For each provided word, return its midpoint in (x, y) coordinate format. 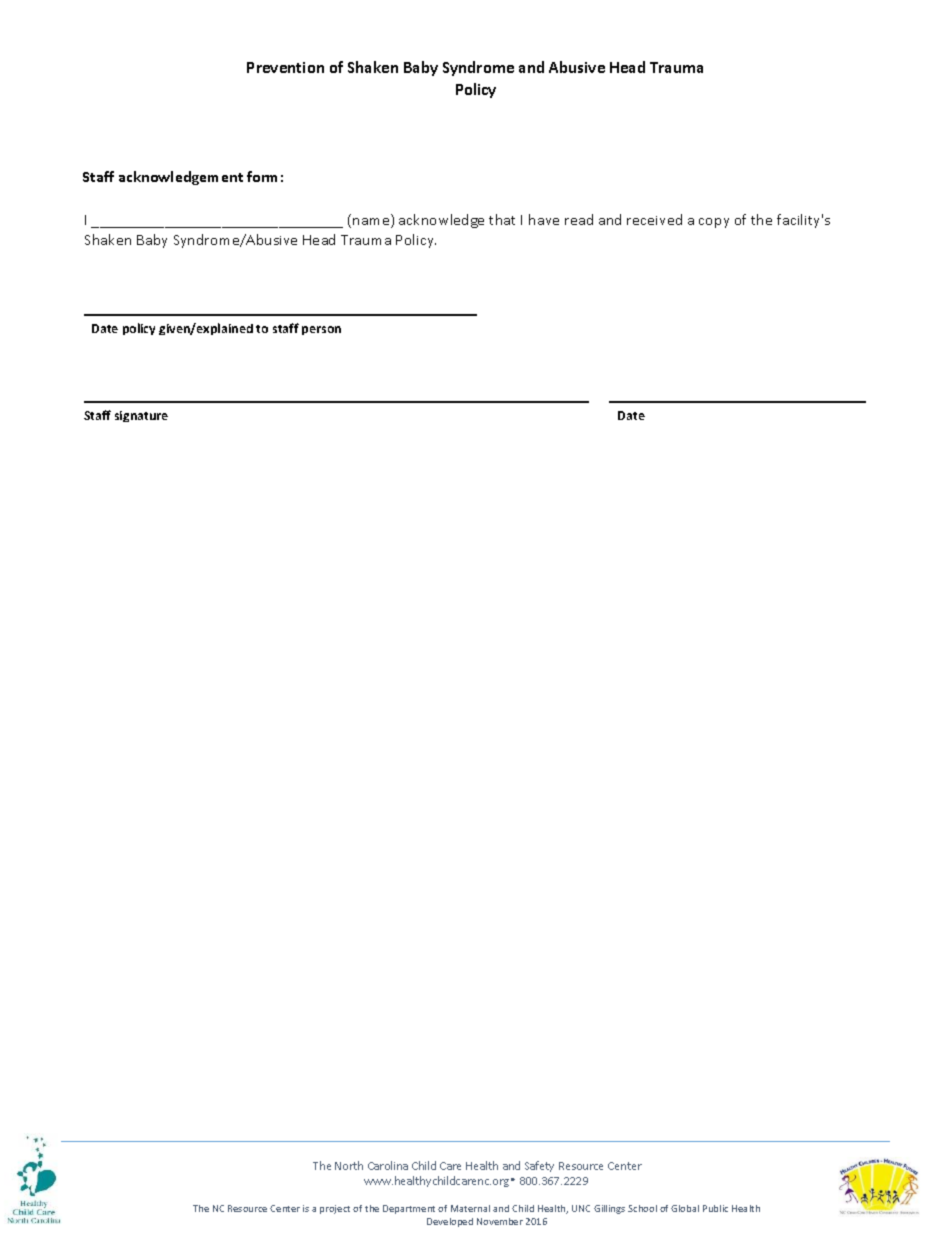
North (349, 1165)
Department (409, 1209)
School (642, 1208)
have (544, 219)
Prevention (285, 67)
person (321, 330)
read (579, 219)
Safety (539, 1166)
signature (141, 416)
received (654, 219)
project (335, 1209)
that (502, 219)
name (372, 223)
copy (714, 223)
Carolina (388, 1165)
